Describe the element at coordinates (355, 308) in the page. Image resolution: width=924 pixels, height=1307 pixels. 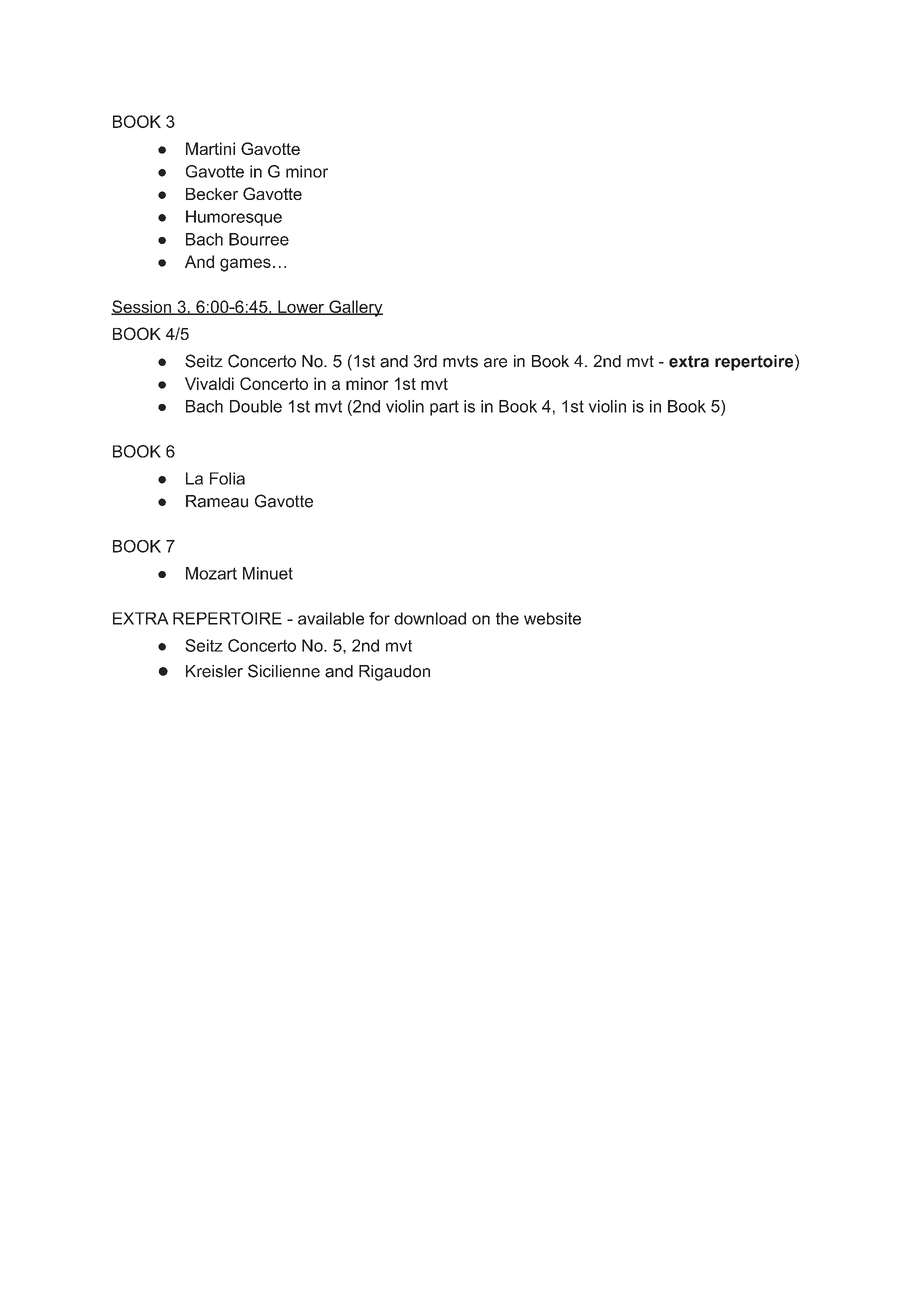
I see `Gallery` at that location.
